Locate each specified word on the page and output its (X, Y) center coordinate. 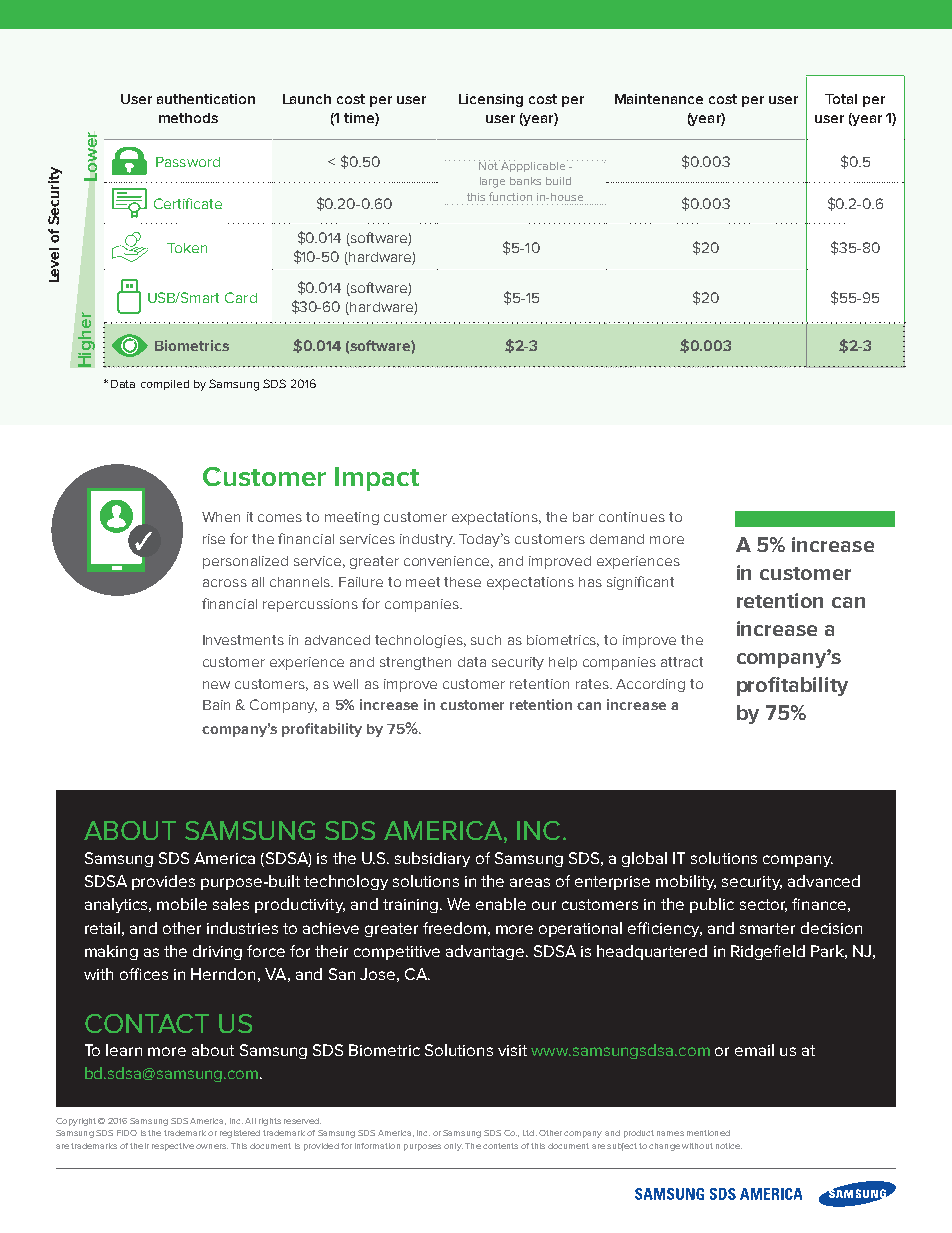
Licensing (491, 100)
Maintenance (659, 99)
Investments (243, 640)
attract (682, 662)
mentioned (708, 1133)
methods (188, 118)
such (486, 640)
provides (163, 882)
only (453, 1147)
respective (173, 1147)
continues (632, 517)
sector (763, 905)
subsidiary (432, 859)
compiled (165, 385)
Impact (377, 479)
